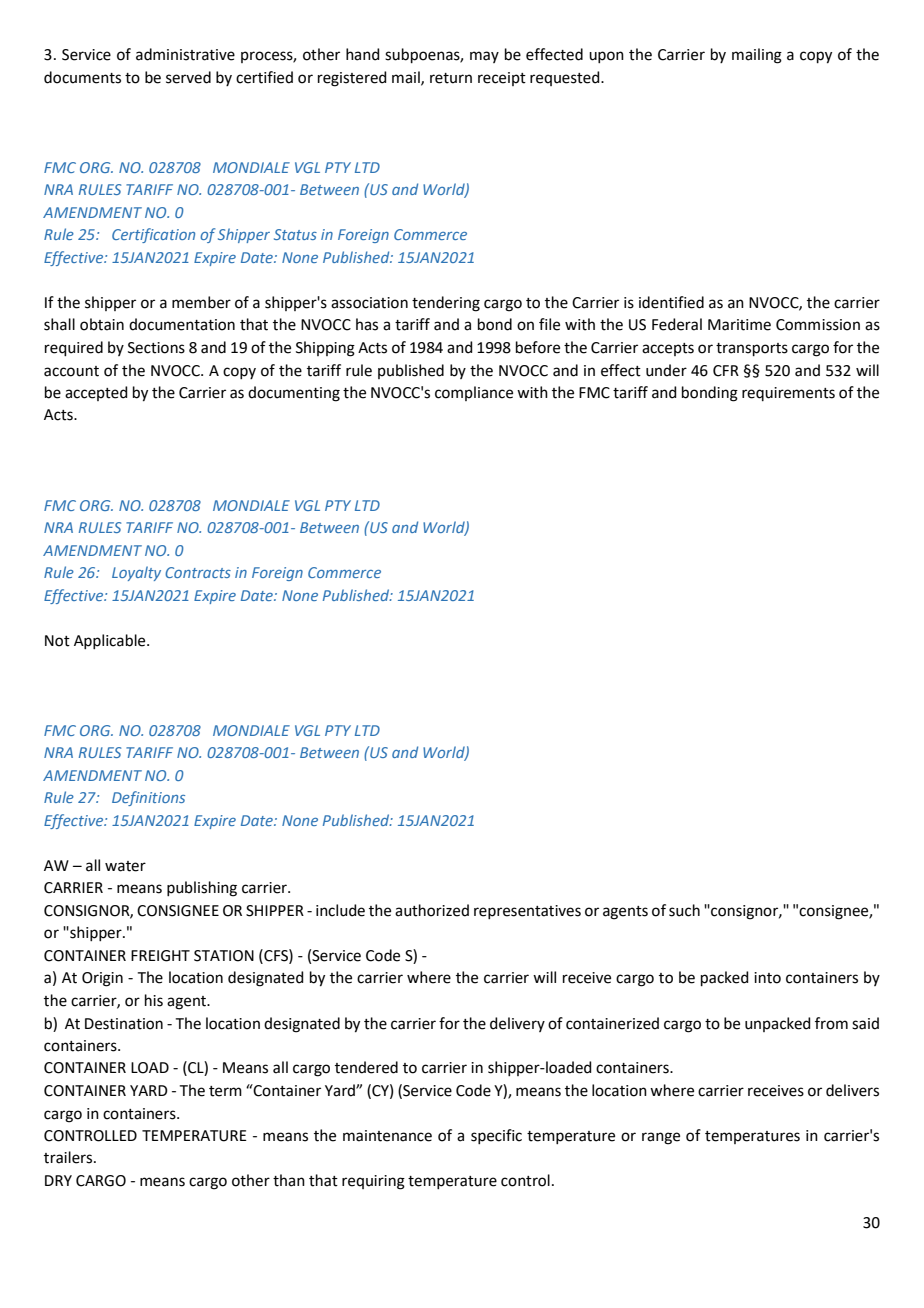  I want to click on Sections, so click(156, 348).
